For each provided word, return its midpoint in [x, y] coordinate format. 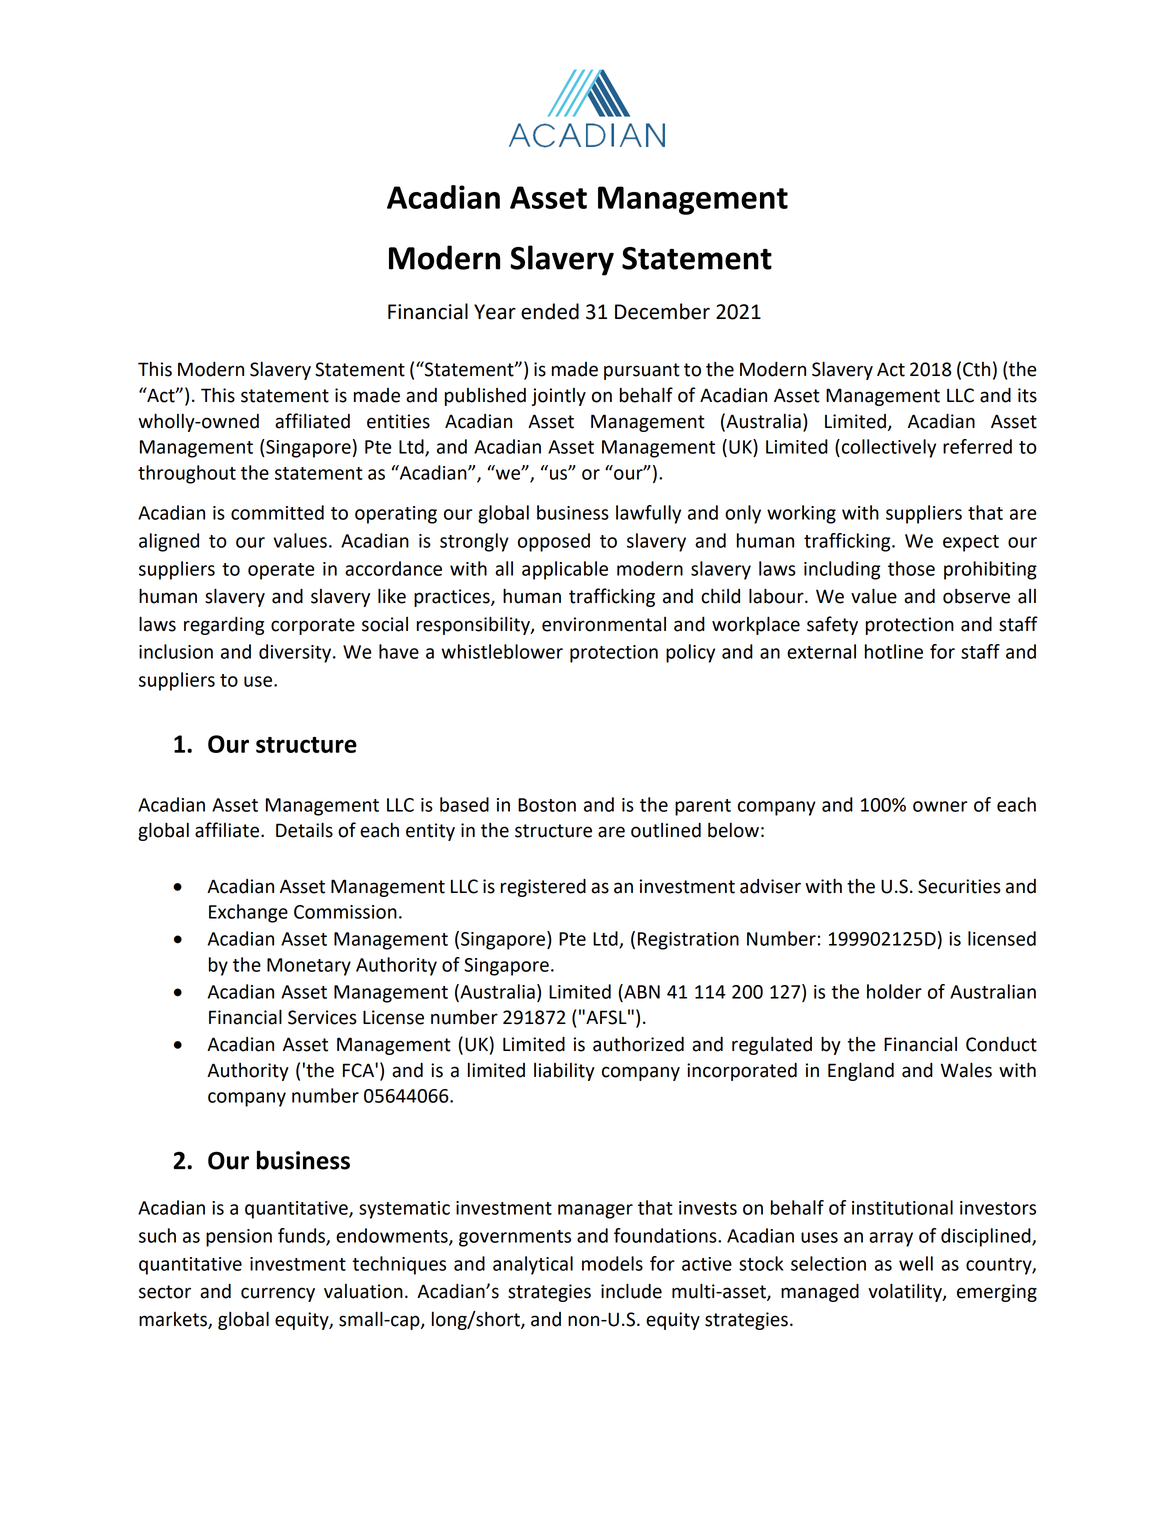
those [911, 568]
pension [239, 1238]
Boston [547, 805]
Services [322, 1017]
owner [940, 806]
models [612, 1263]
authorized [638, 1044]
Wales [966, 1070]
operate [281, 571]
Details [304, 830]
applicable [565, 570]
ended [550, 311]
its [1027, 395]
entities [398, 421]
